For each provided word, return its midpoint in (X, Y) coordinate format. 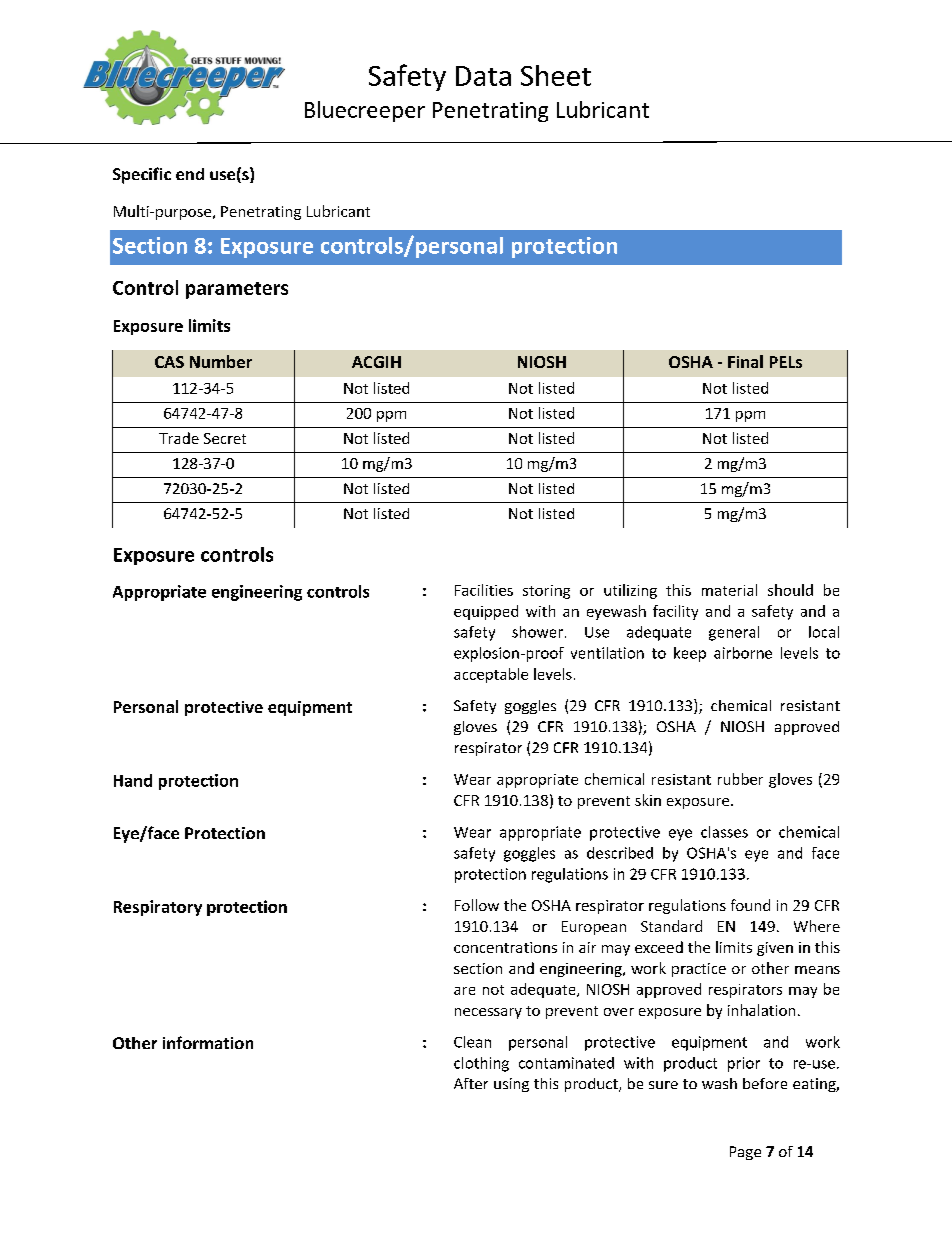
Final (745, 361)
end (190, 174)
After (471, 1083)
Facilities (484, 590)
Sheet (556, 75)
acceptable (491, 675)
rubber (740, 779)
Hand (133, 780)
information (208, 1042)
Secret (225, 438)
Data (483, 76)
